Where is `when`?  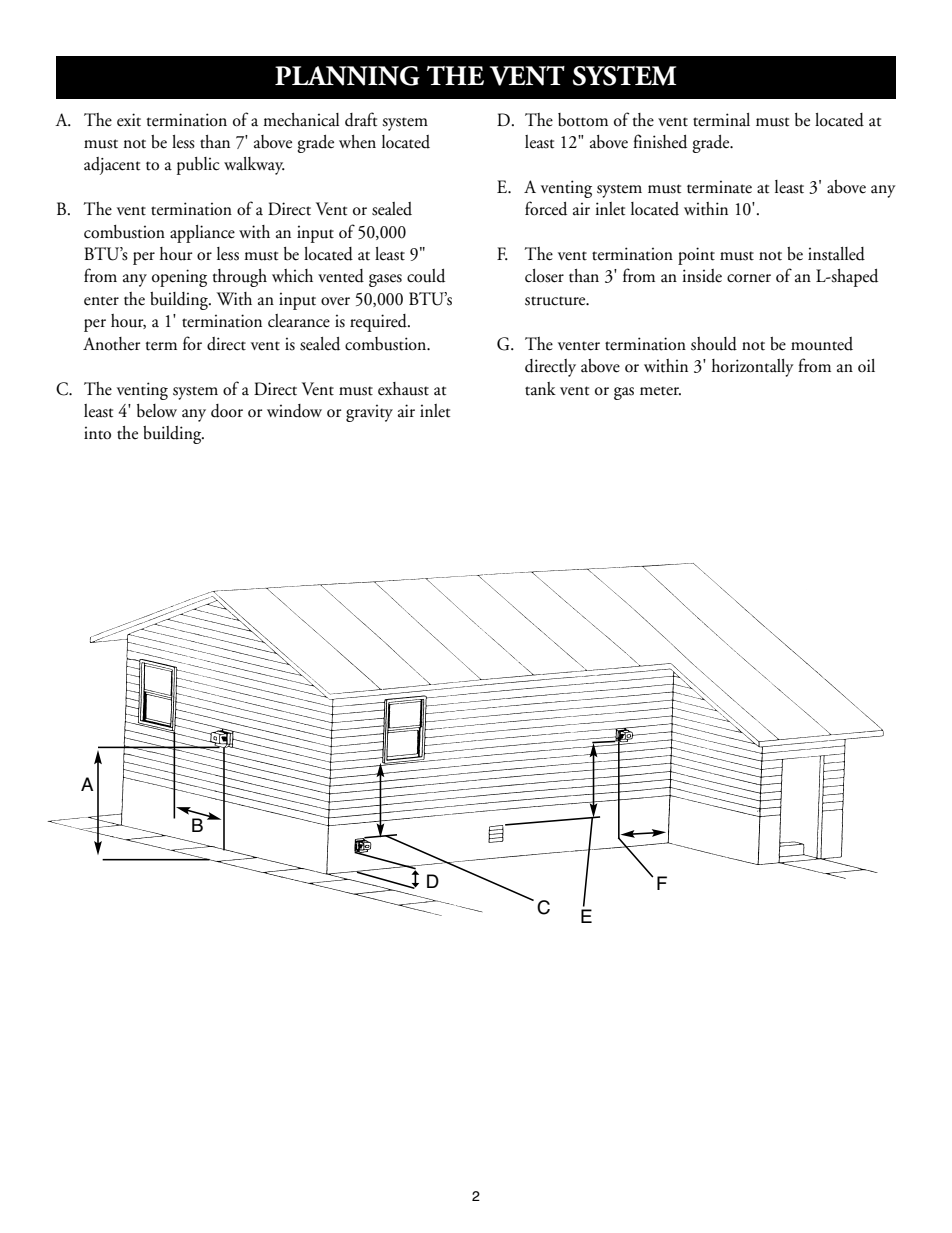 when is located at coordinates (357, 142).
